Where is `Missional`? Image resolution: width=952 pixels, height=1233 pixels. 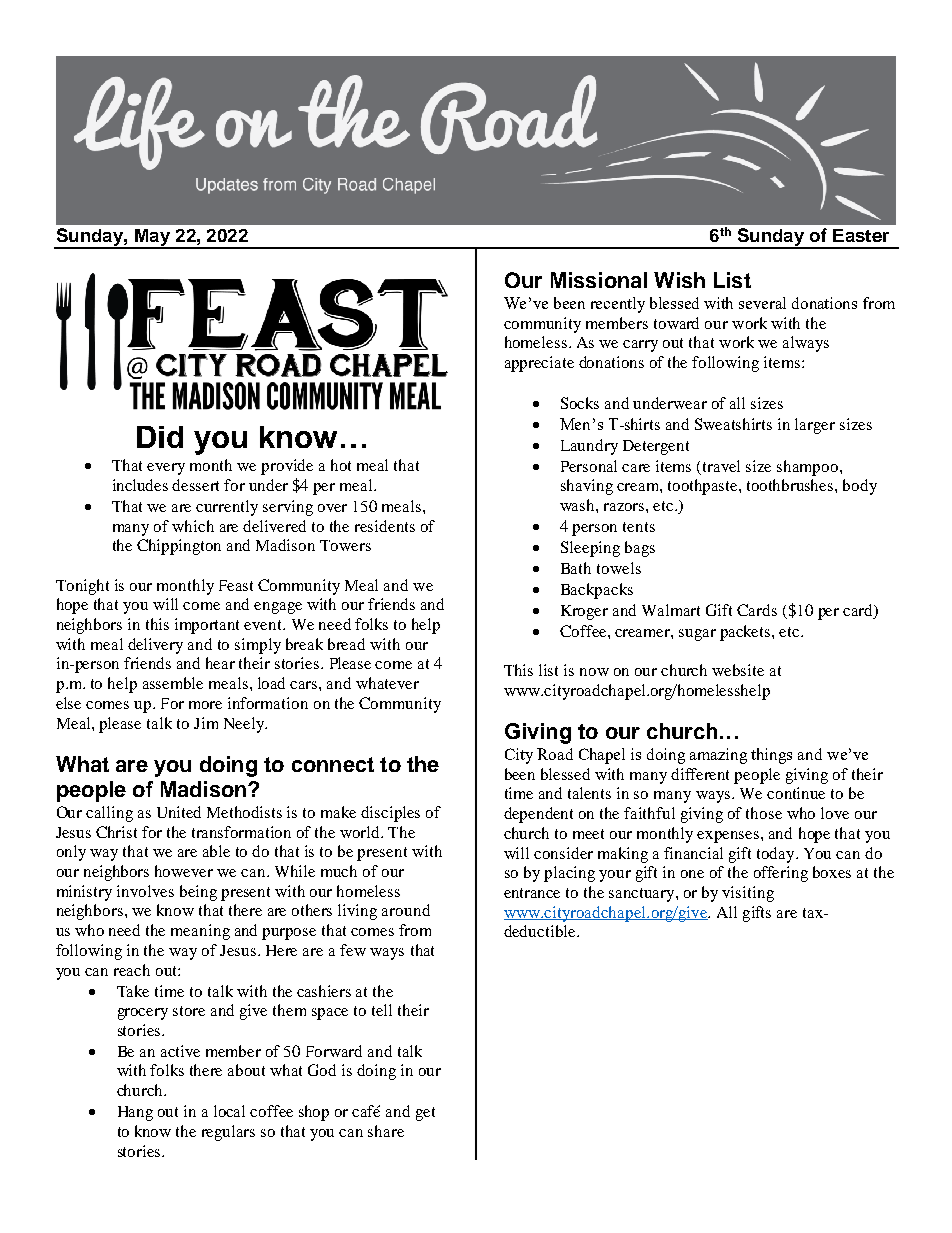 Missional is located at coordinates (599, 280).
